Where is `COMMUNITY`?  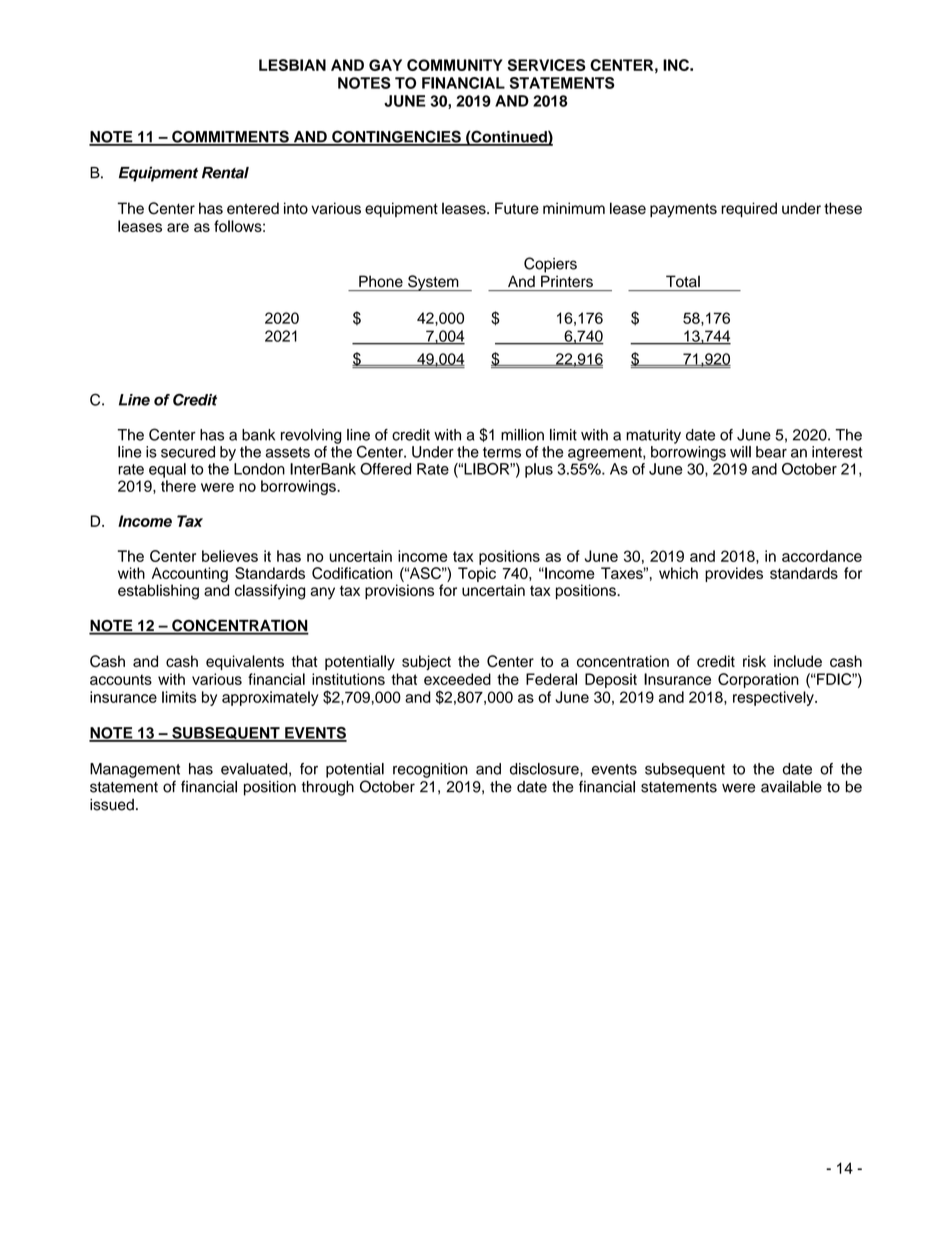
COMMUNITY is located at coordinates (455, 65).
